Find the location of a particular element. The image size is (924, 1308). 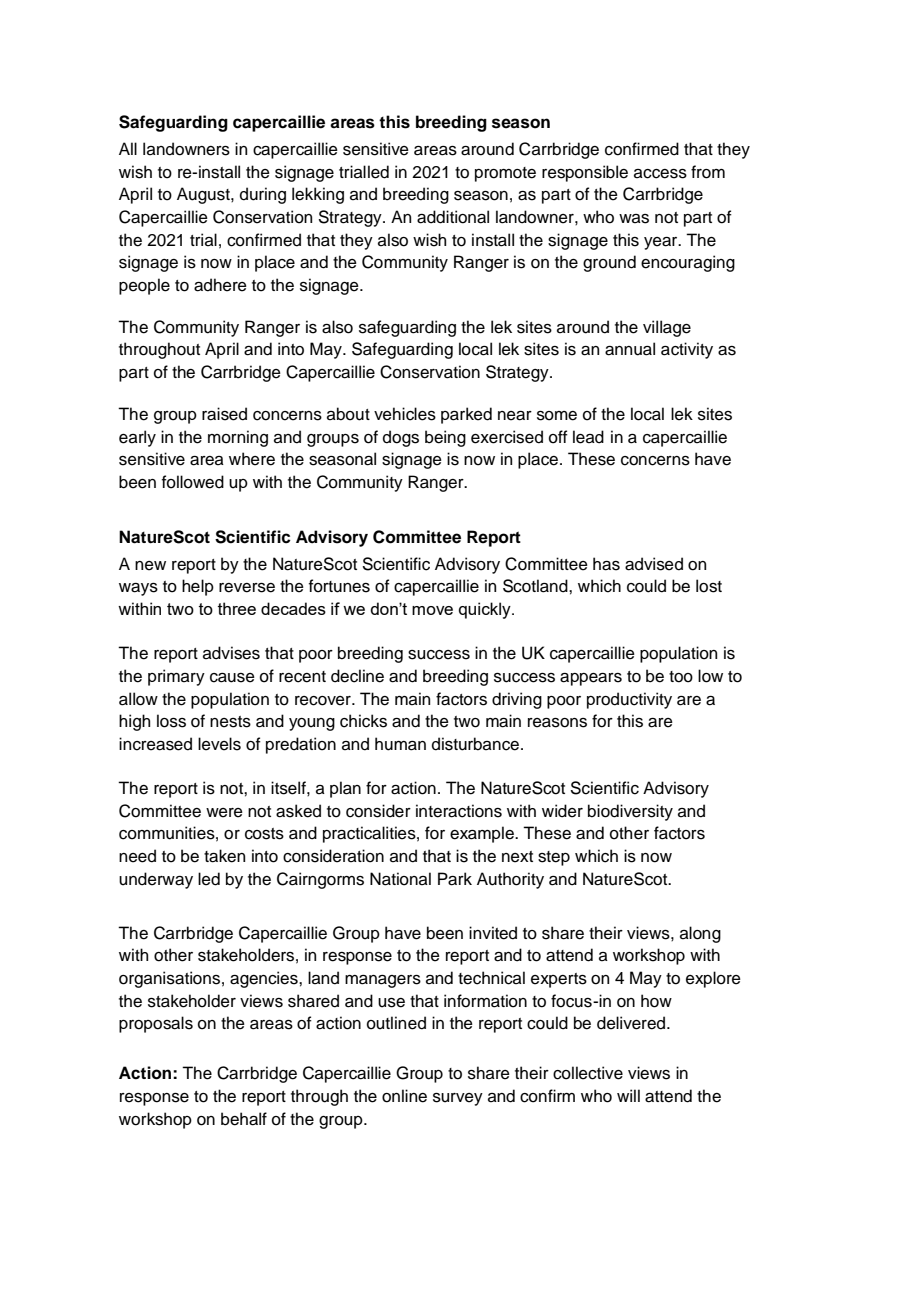

annual is located at coordinates (630, 349).
